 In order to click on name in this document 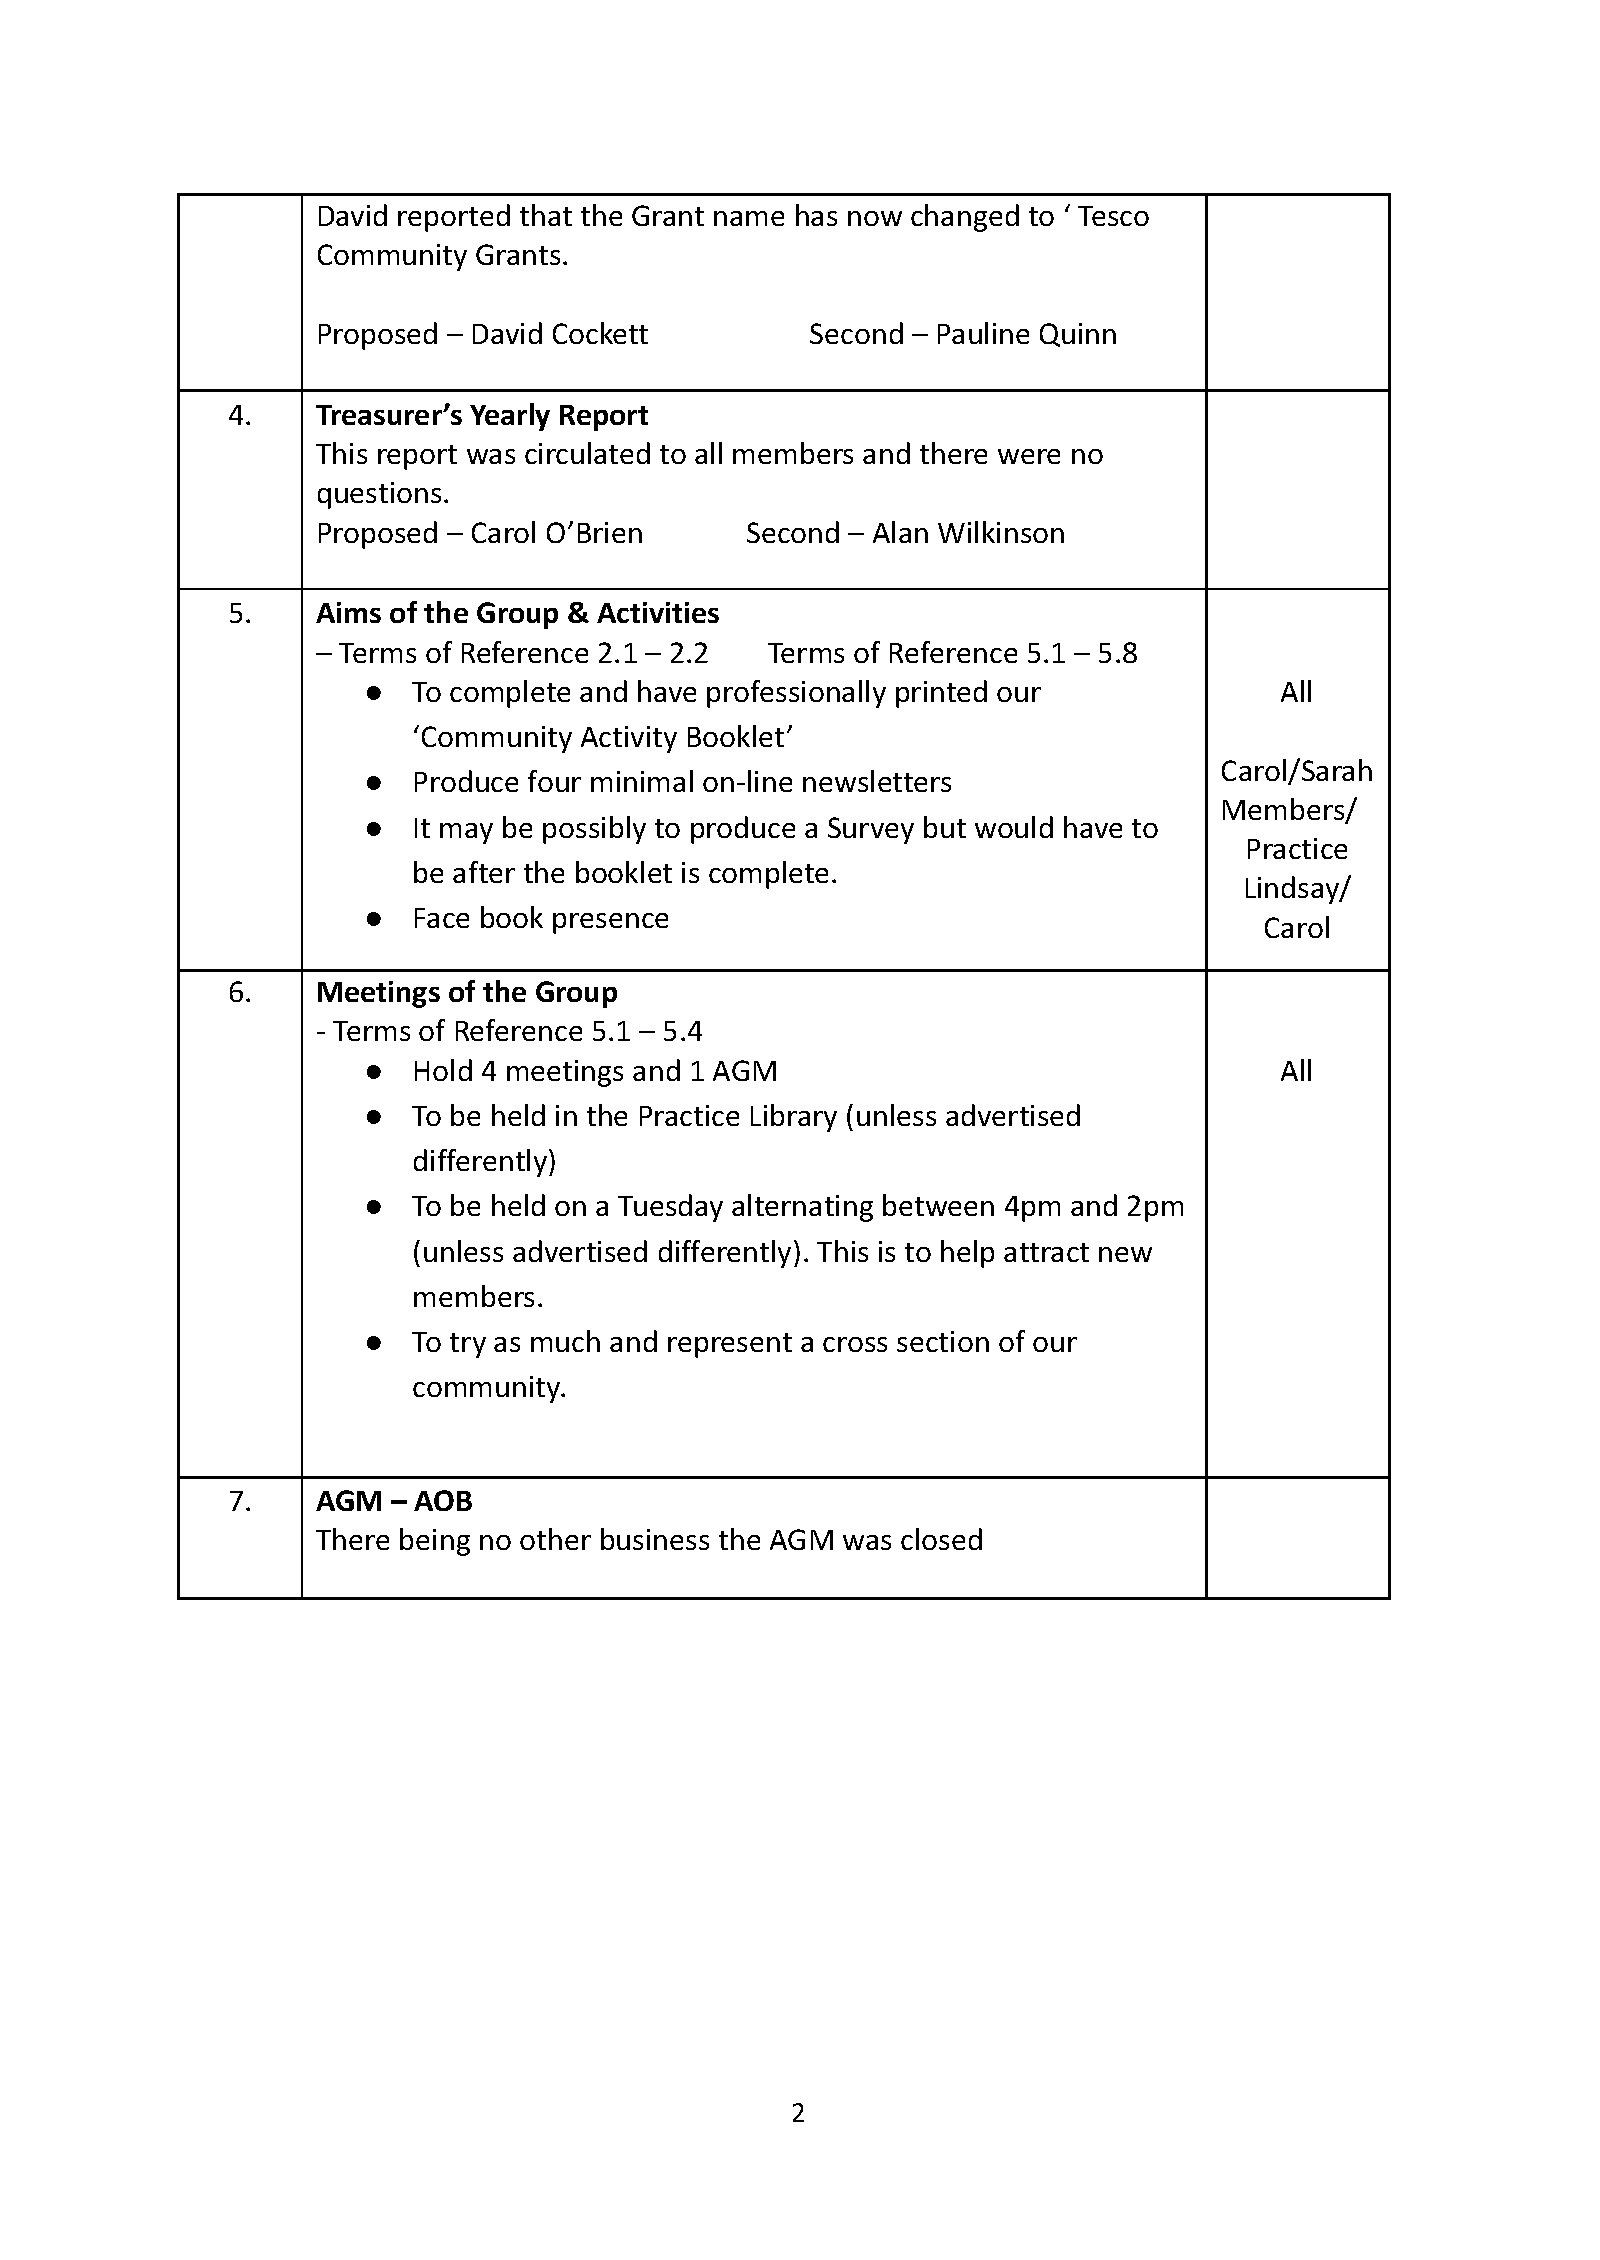, I will do `click(749, 218)`.
